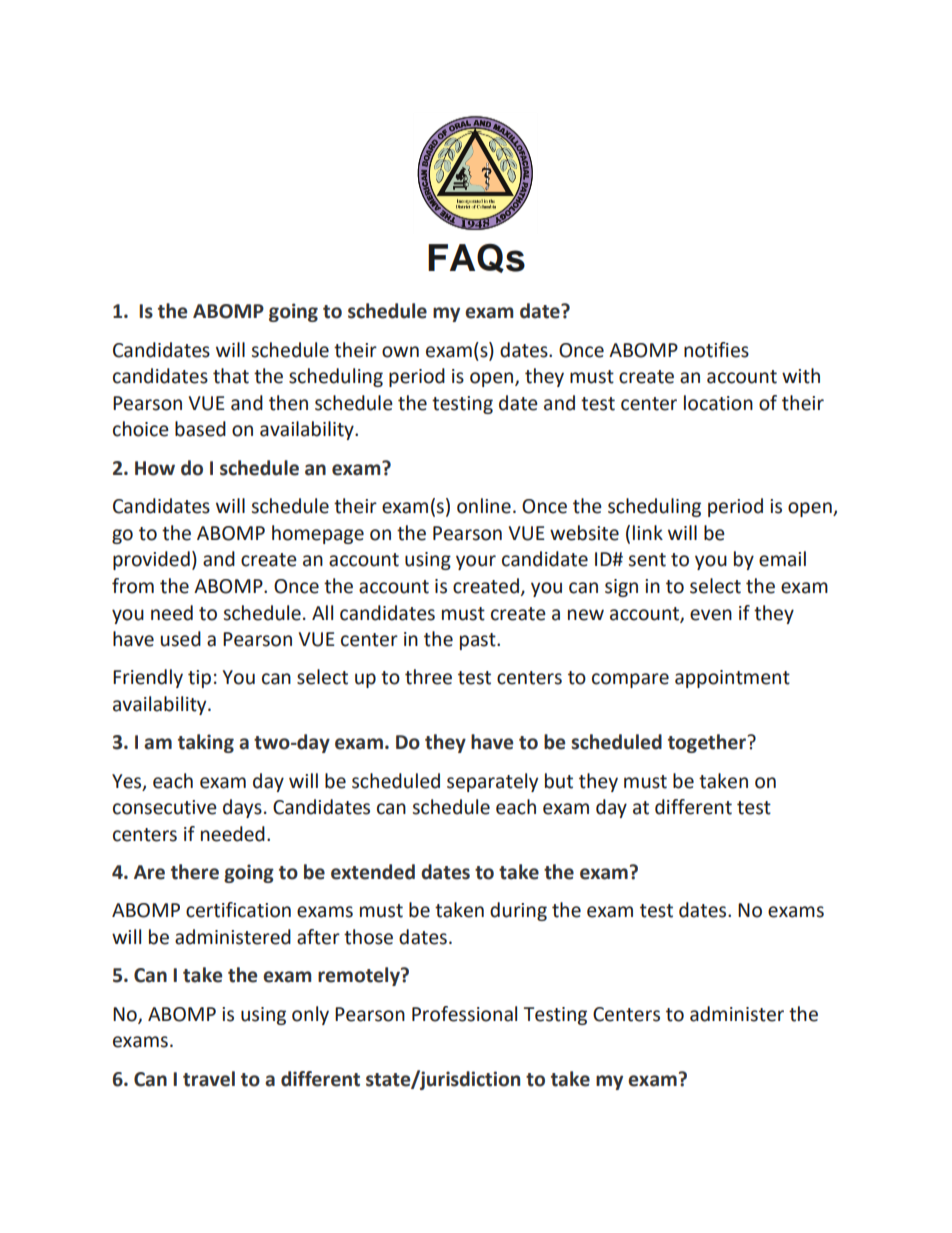 The image size is (952, 1233). Describe the element at coordinates (400, 352) in the screenshot. I see `own` at that location.
